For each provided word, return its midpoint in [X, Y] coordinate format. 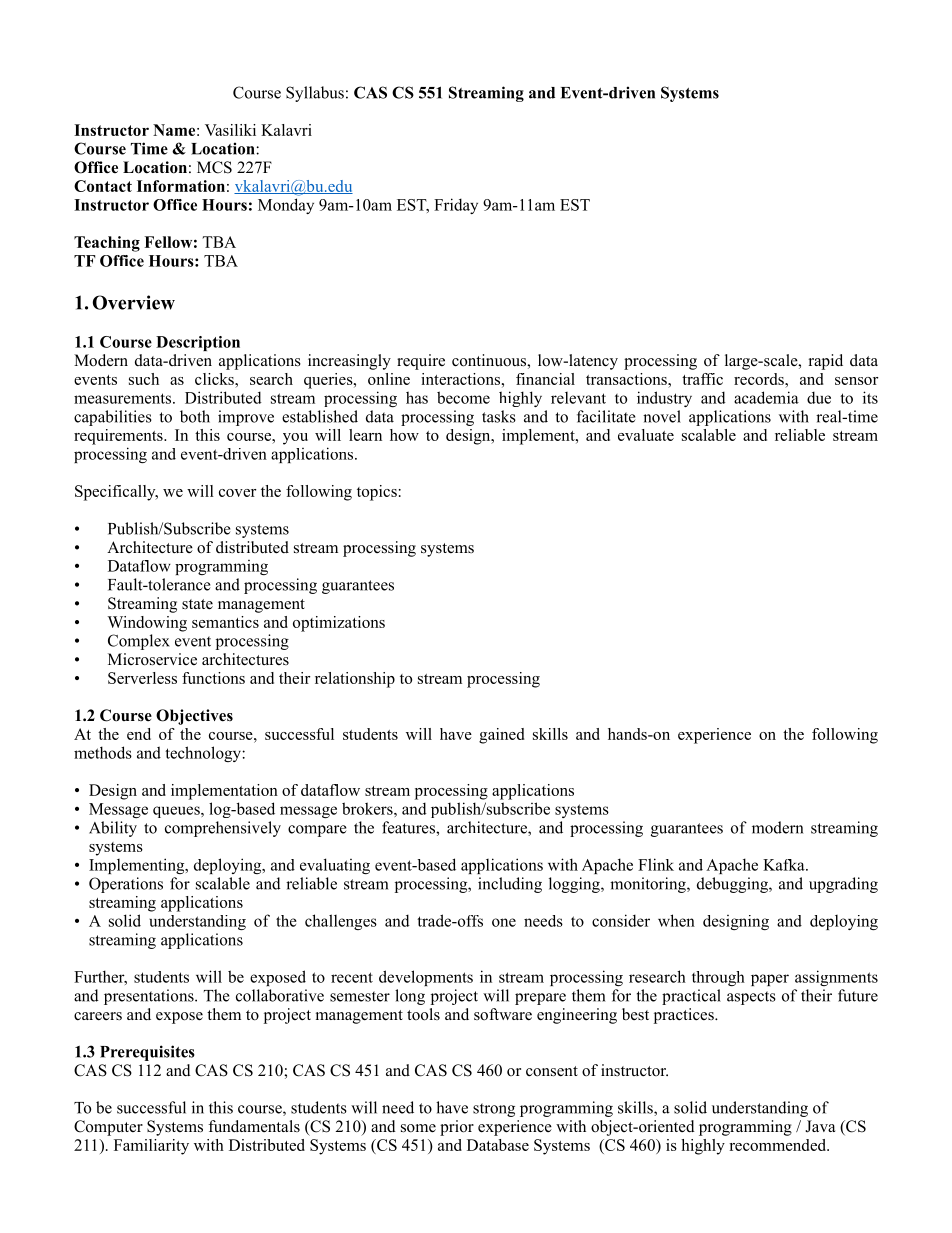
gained [501, 736]
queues [177, 812]
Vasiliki [230, 130]
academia [766, 397]
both [195, 416]
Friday [456, 206]
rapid [826, 362]
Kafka [785, 865]
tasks [499, 416]
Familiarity [151, 1147]
